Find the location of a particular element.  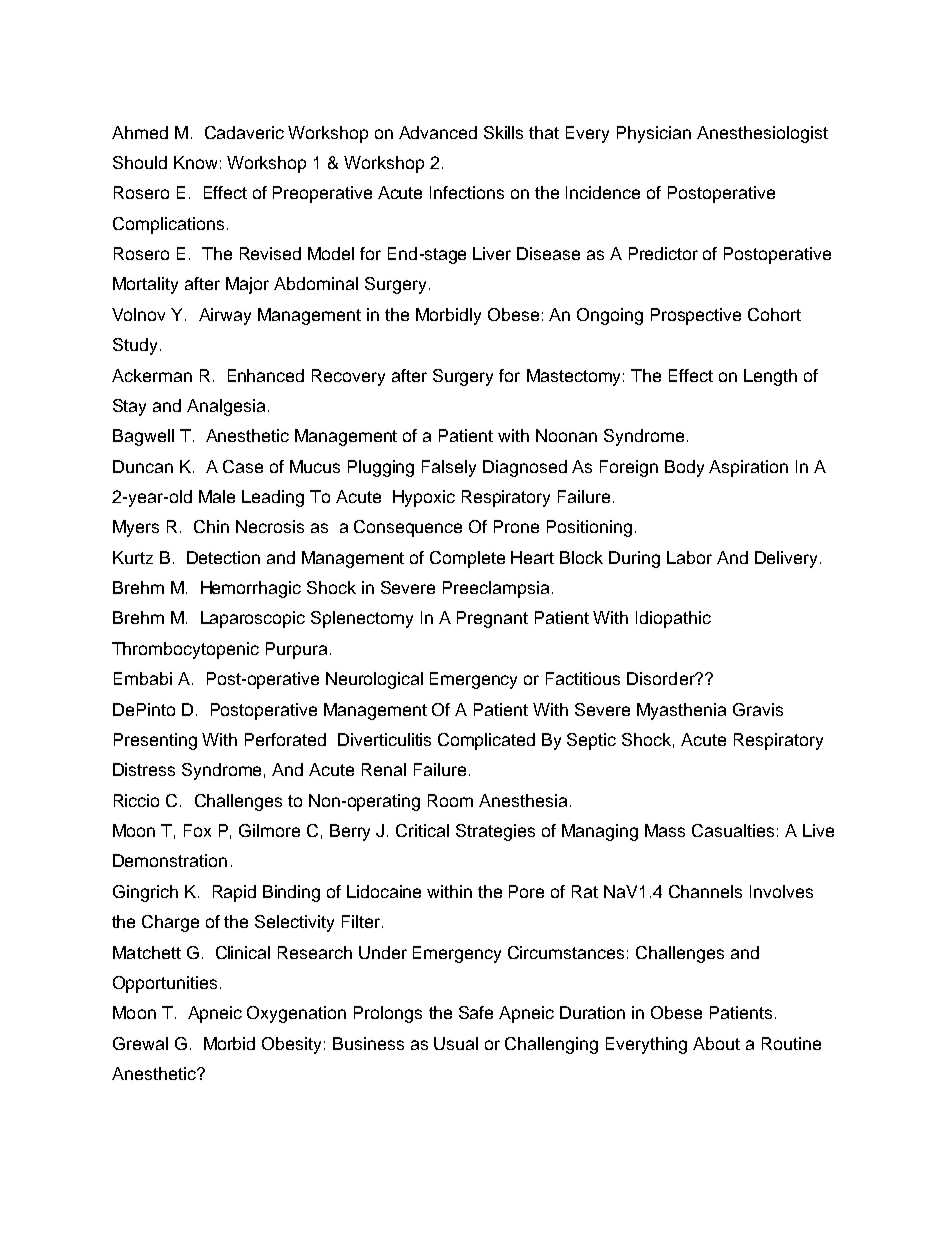

Opportunities is located at coordinates (167, 984).
